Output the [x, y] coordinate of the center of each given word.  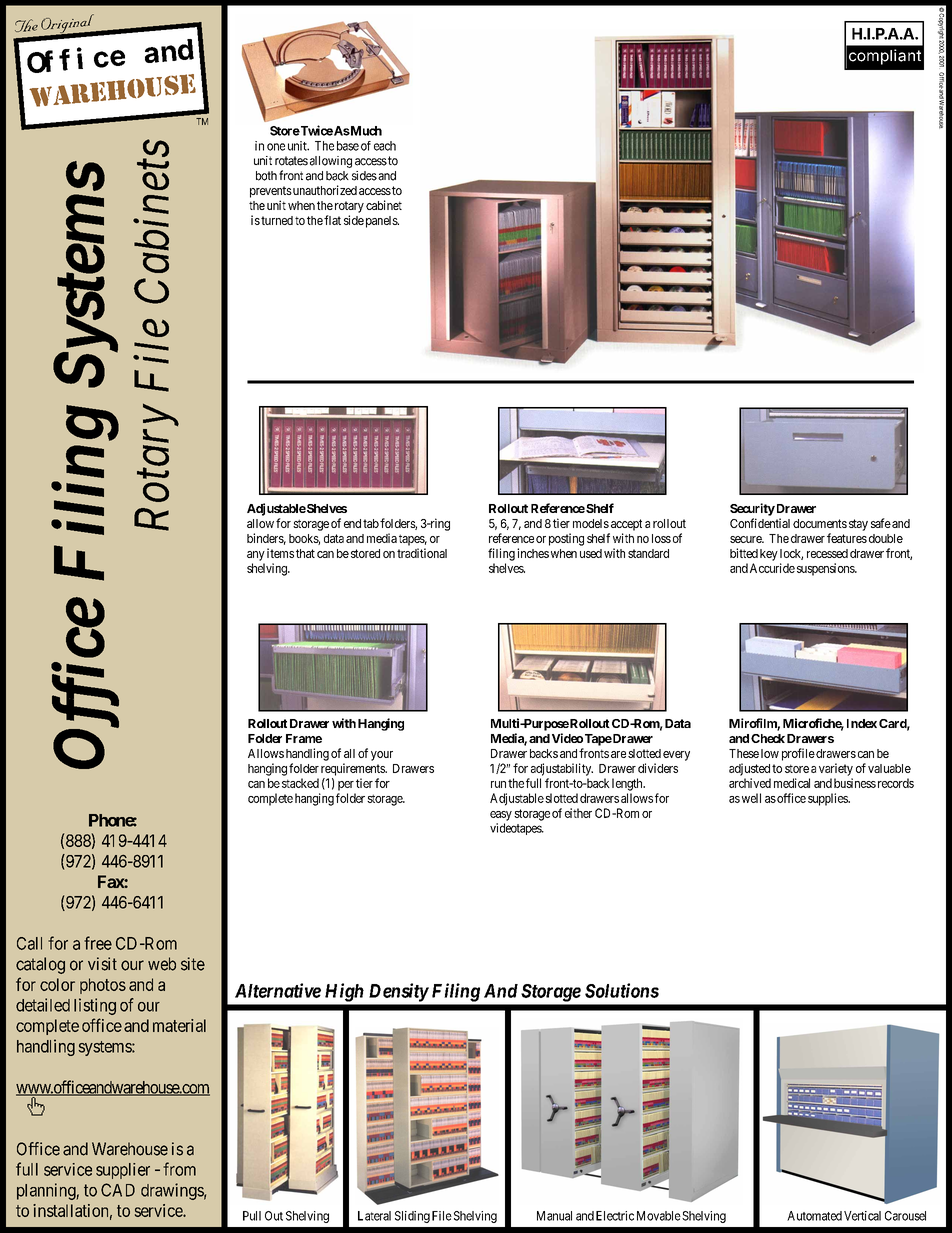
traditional [422, 553]
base [348, 146]
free [98, 943]
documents [820, 523]
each [385, 146]
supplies [829, 799]
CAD [118, 1190]
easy [501, 816]
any [256, 556]
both [266, 176]
